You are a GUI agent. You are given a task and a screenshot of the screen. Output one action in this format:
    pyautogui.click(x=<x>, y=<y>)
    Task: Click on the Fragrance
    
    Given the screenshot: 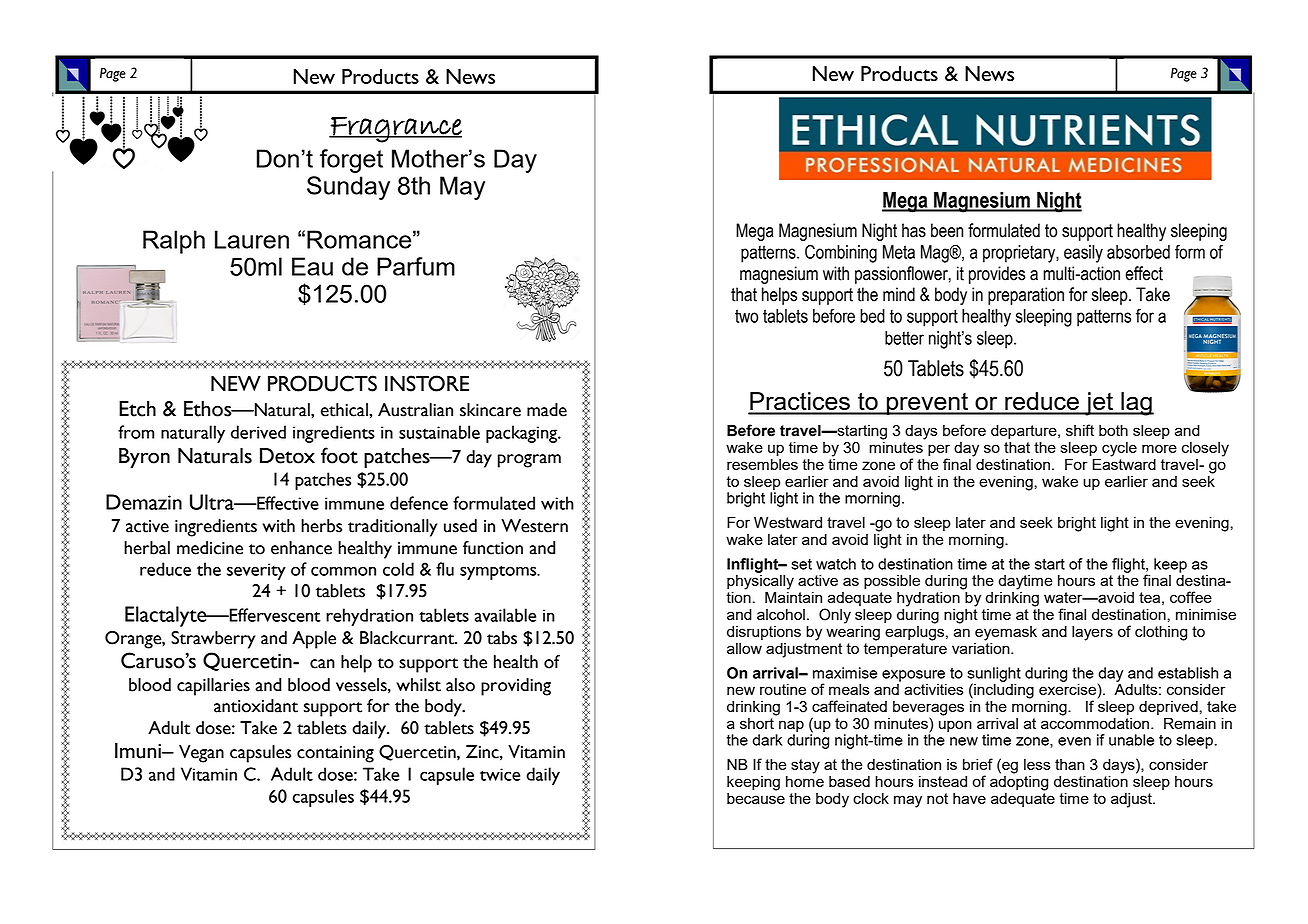 What is the action you would take?
    pyautogui.click(x=395, y=129)
